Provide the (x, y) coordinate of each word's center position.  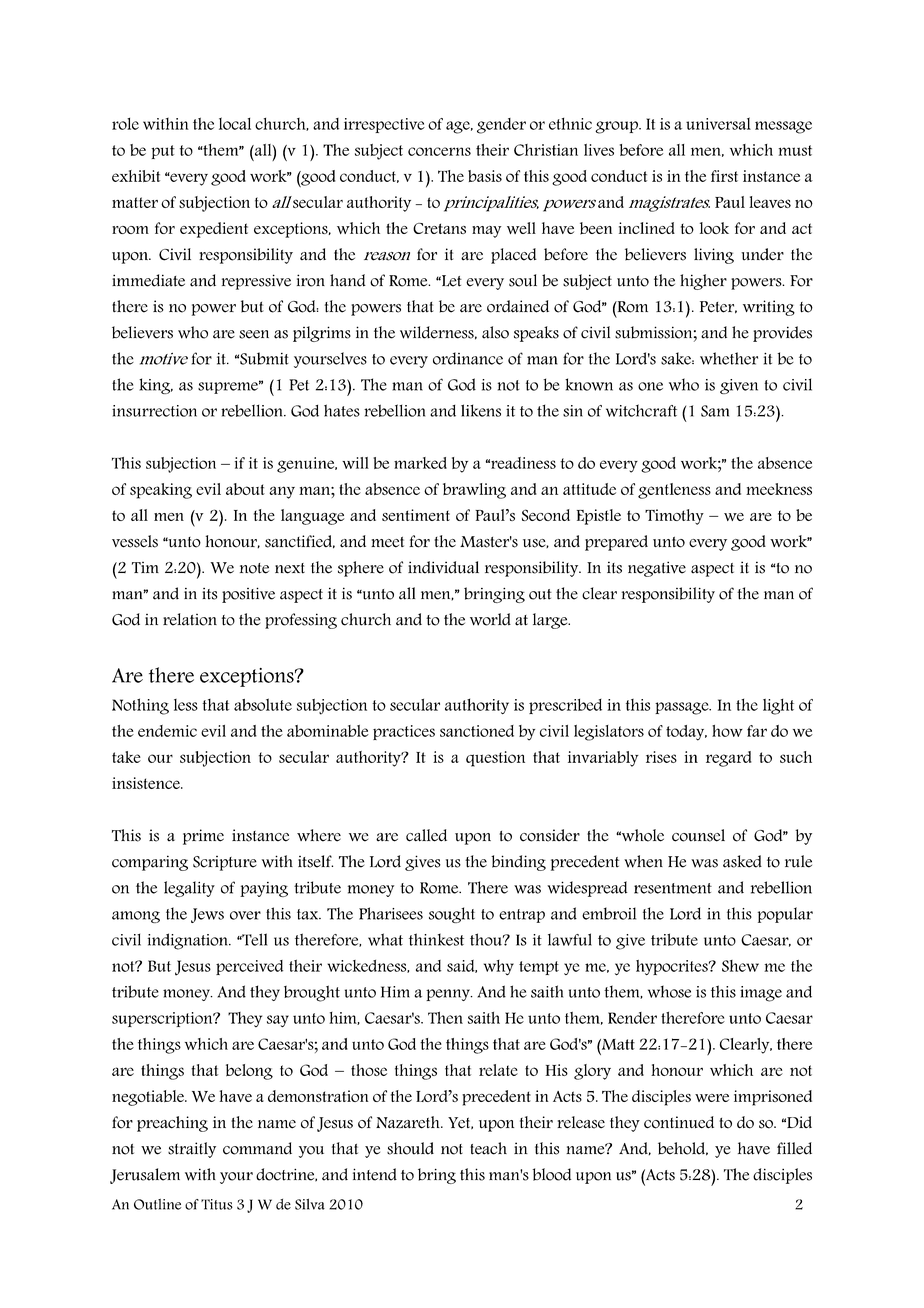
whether (729, 358)
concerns (439, 151)
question (495, 759)
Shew (740, 966)
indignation (189, 941)
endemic (167, 731)
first (724, 176)
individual (443, 567)
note (254, 568)
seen (254, 334)
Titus (217, 1204)
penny (449, 995)
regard (729, 759)
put (163, 152)
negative (657, 569)
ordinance (468, 358)
